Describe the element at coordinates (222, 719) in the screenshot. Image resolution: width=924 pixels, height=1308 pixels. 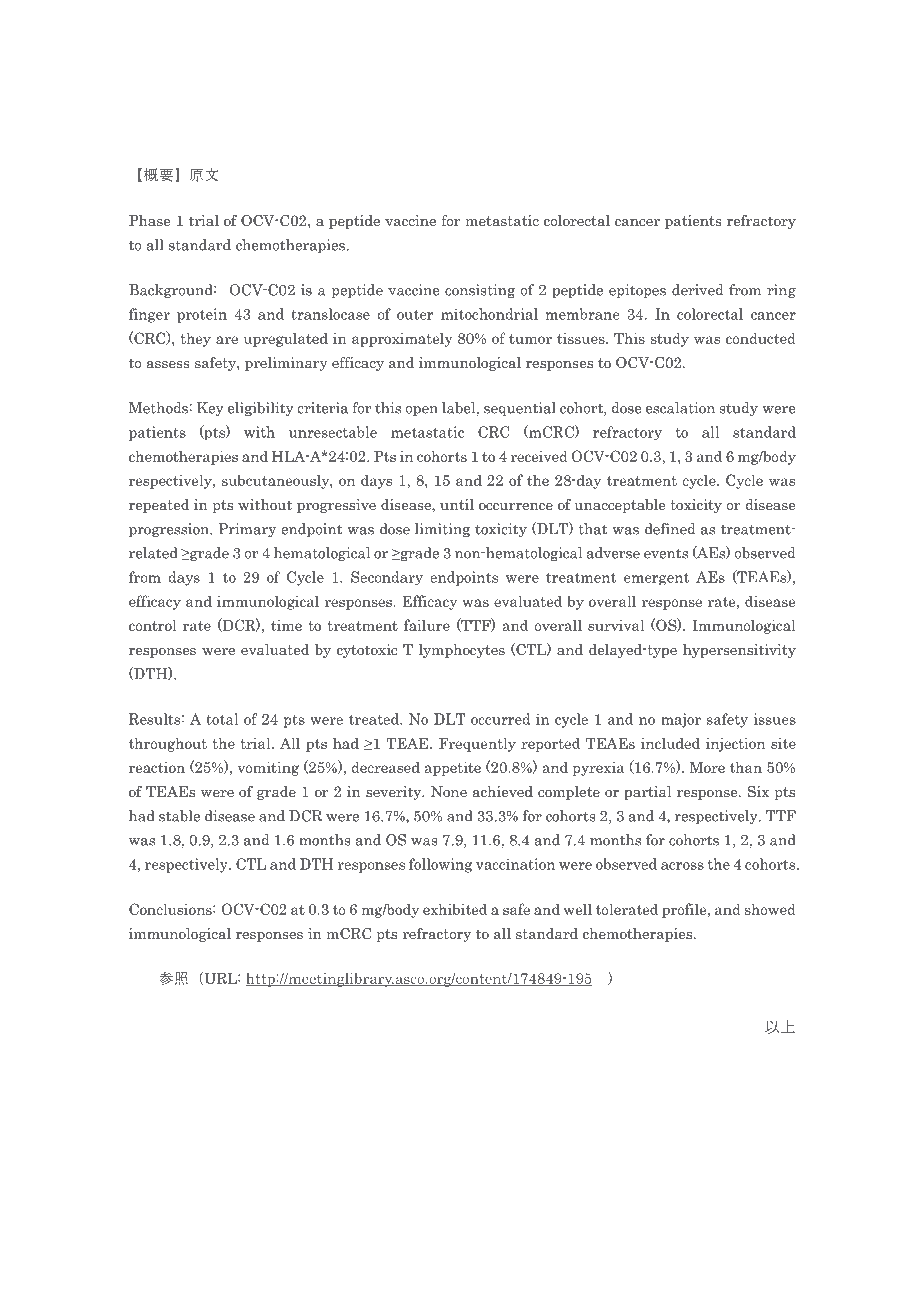
I see `total` at that location.
